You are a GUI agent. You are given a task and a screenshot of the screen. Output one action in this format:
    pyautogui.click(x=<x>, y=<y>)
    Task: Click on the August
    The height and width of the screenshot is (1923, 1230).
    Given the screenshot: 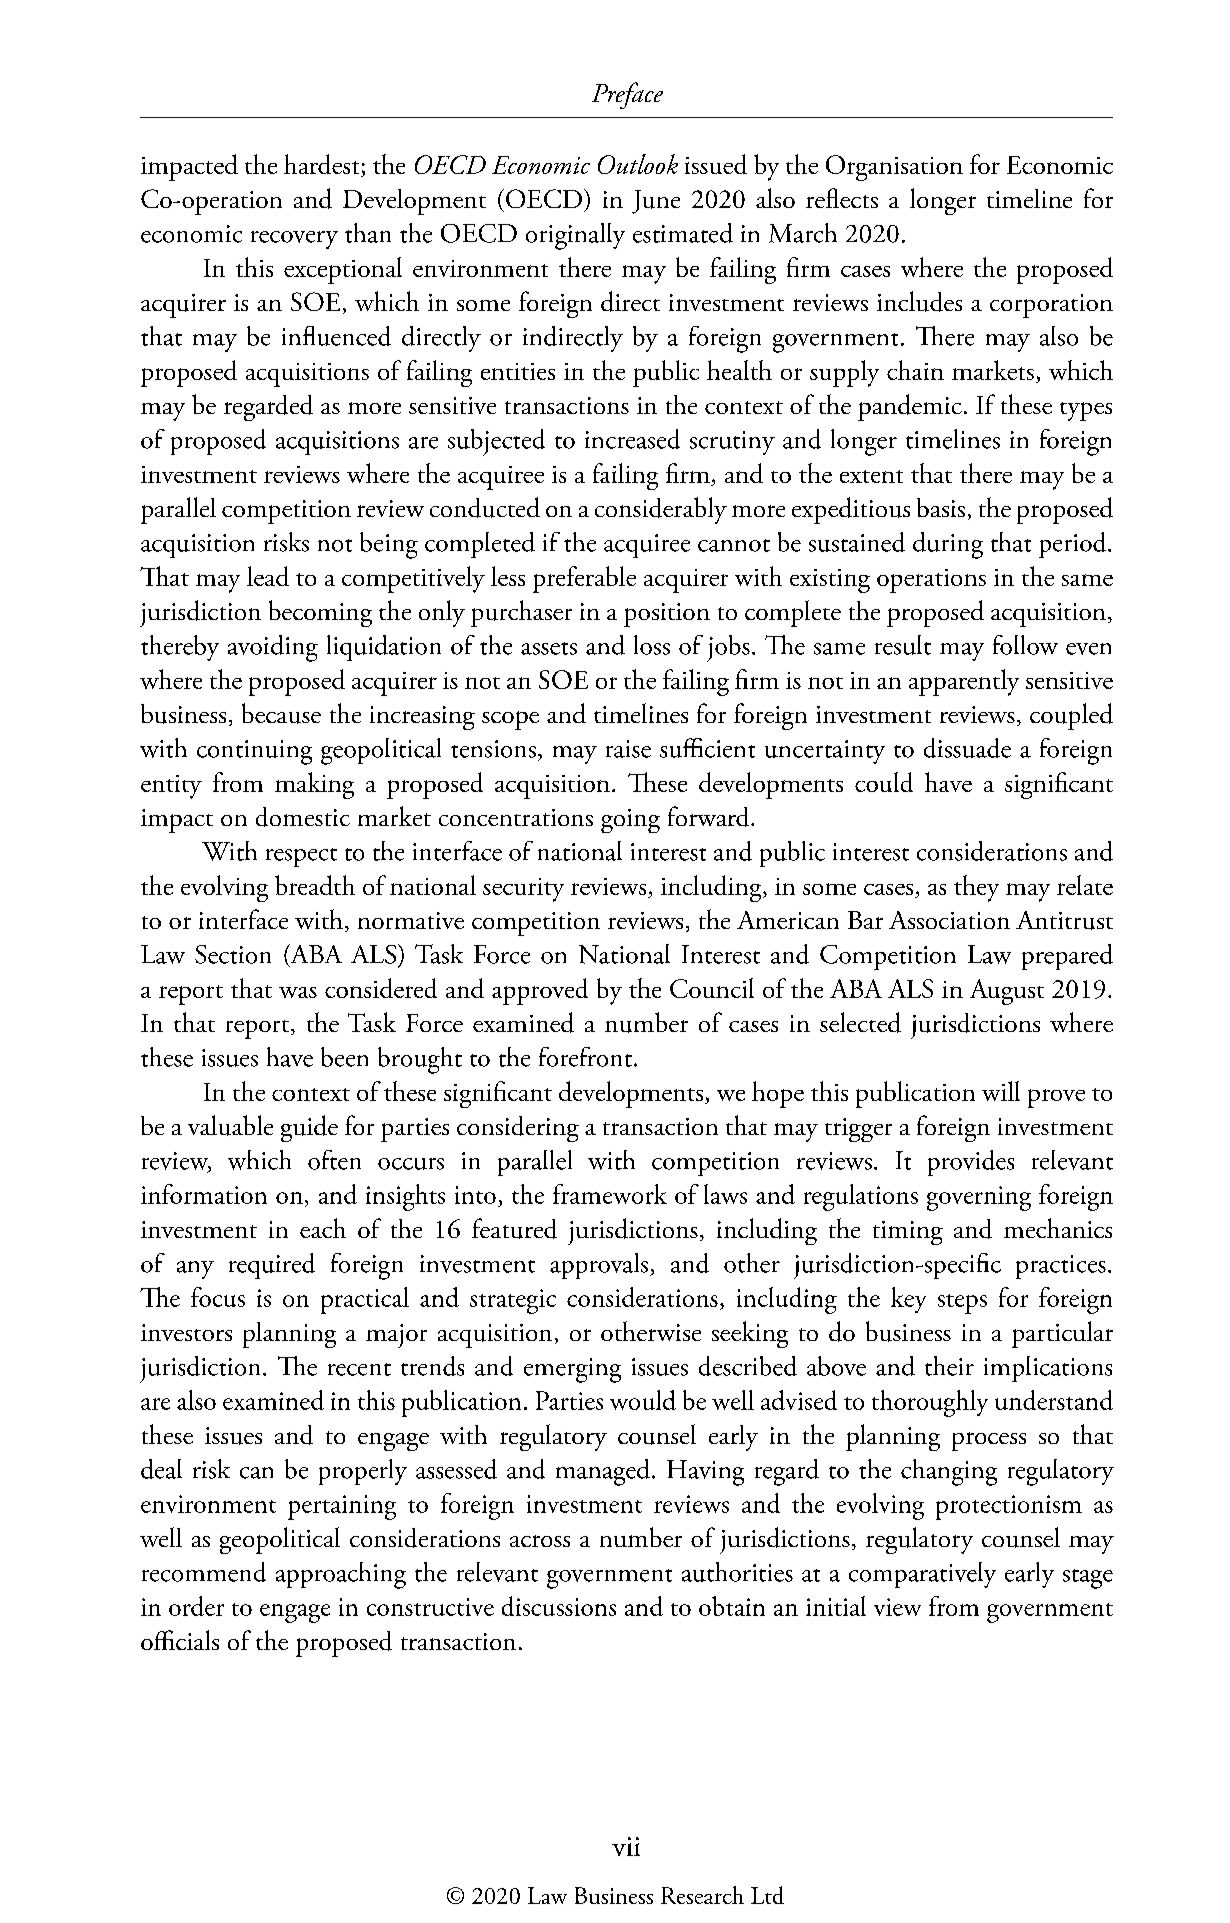 What is the action you would take?
    pyautogui.click(x=1007, y=992)
